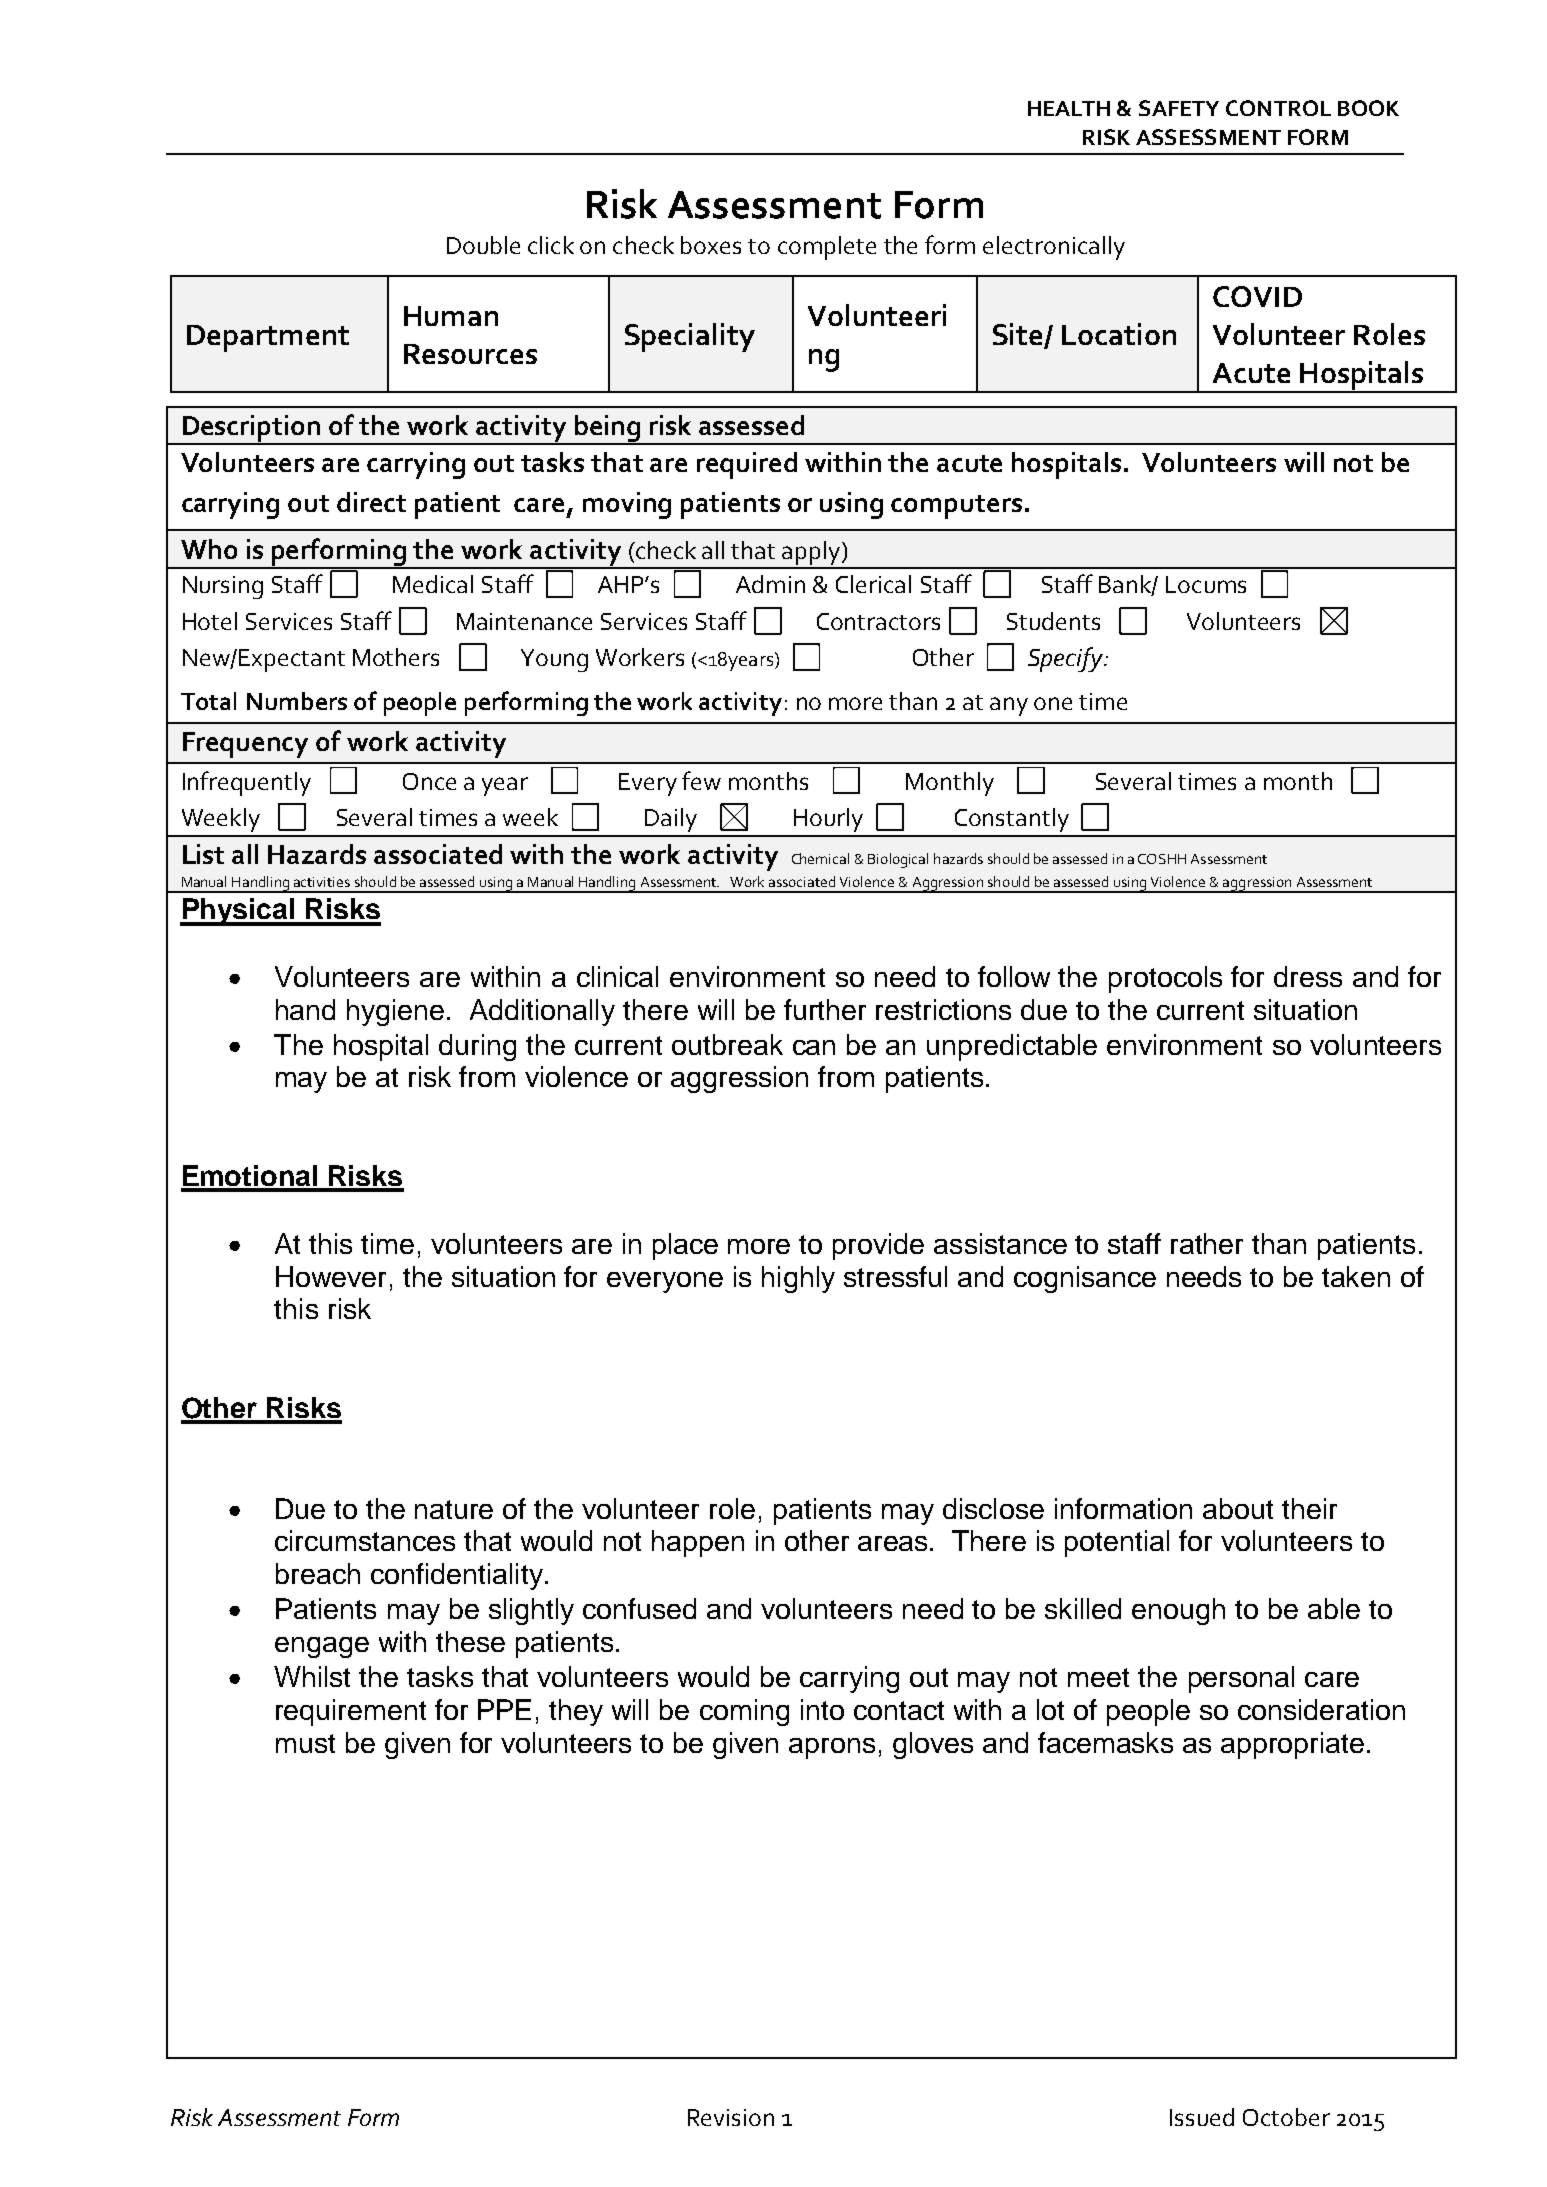 The image size is (1547, 2187). Describe the element at coordinates (814, 1047) in the screenshot. I see `can` at that location.
